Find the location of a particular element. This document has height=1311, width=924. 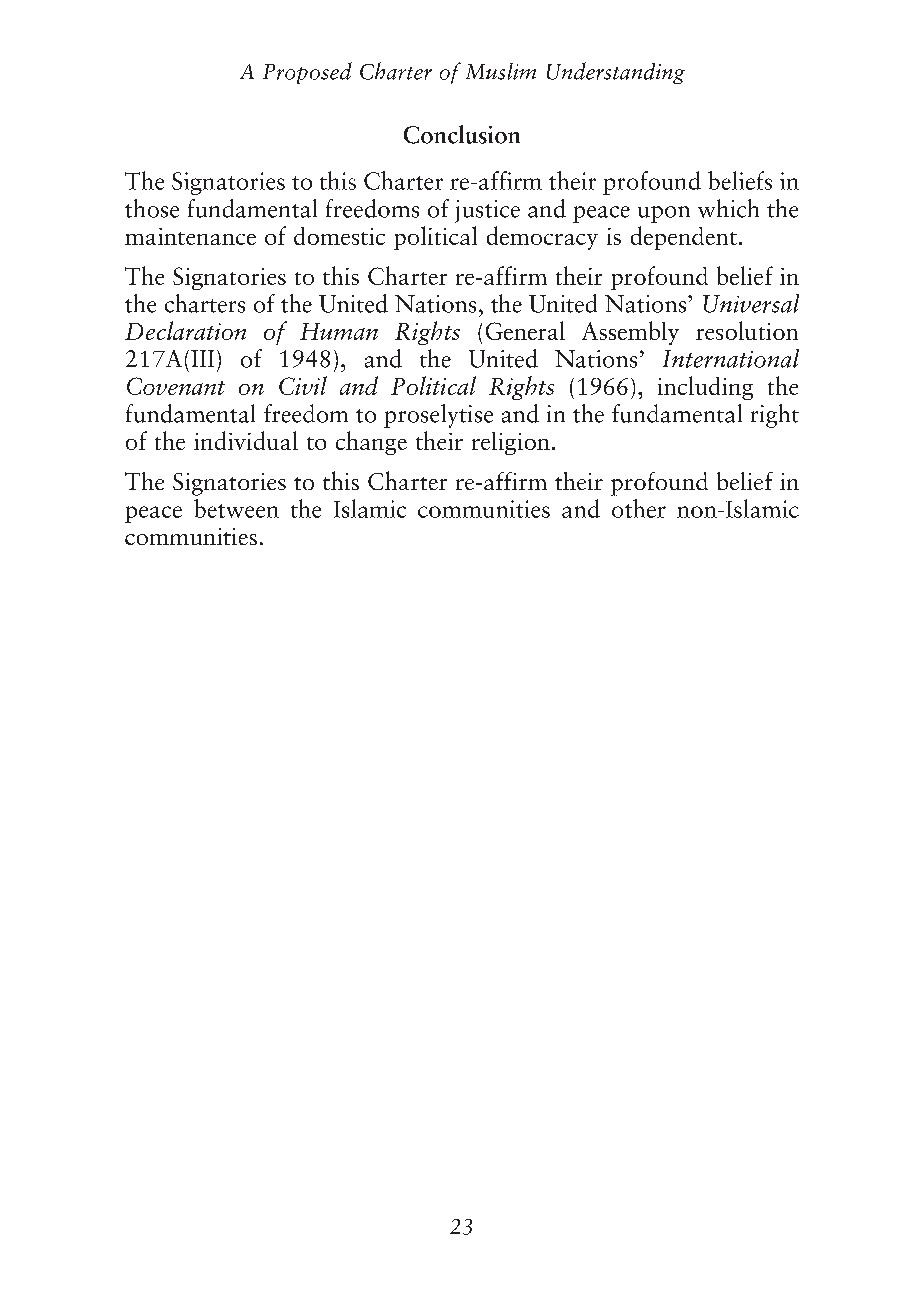

Understanding is located at coordinates (616, 73).
